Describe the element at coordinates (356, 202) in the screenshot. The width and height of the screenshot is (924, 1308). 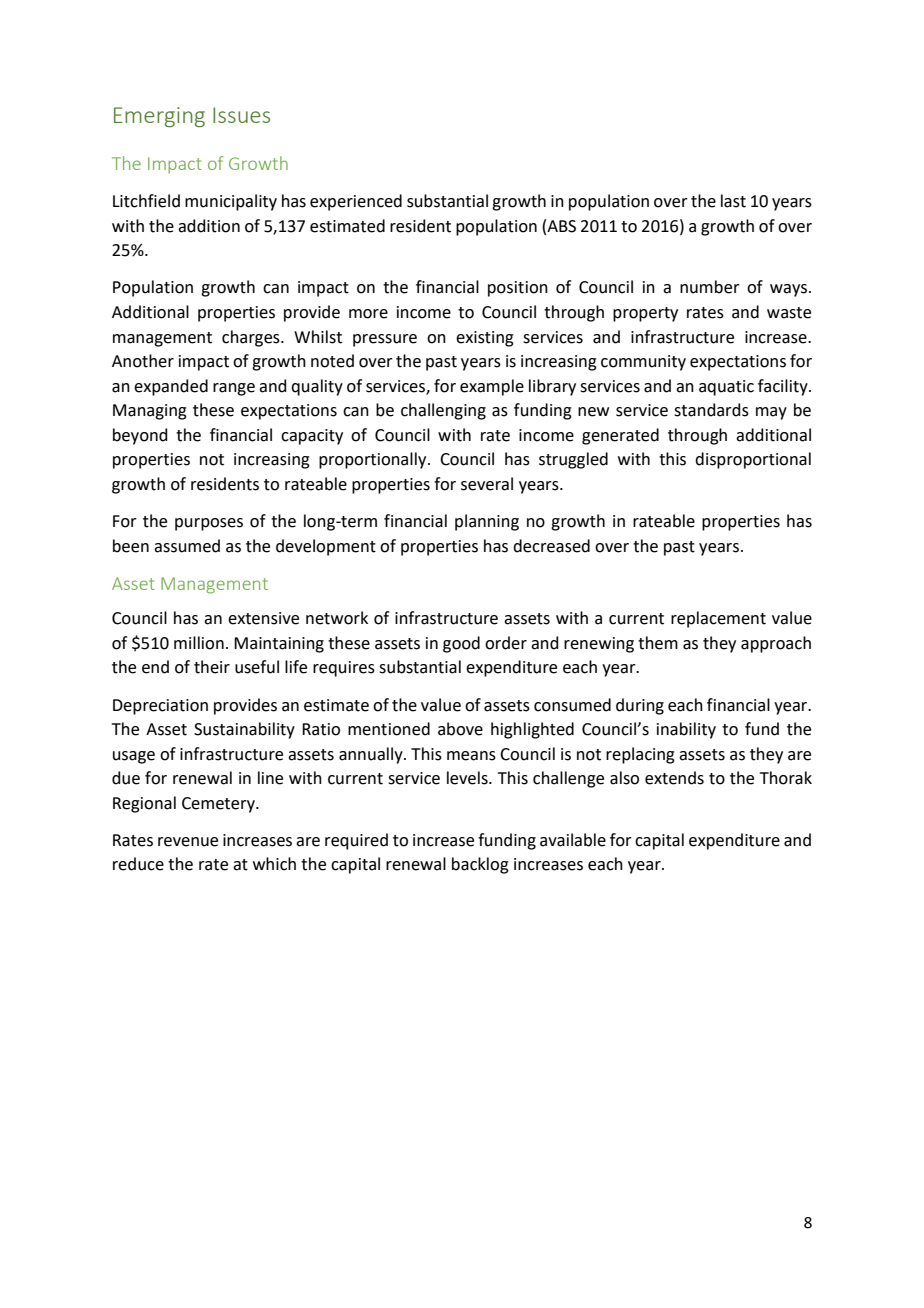
I see `experienced` at that location.
